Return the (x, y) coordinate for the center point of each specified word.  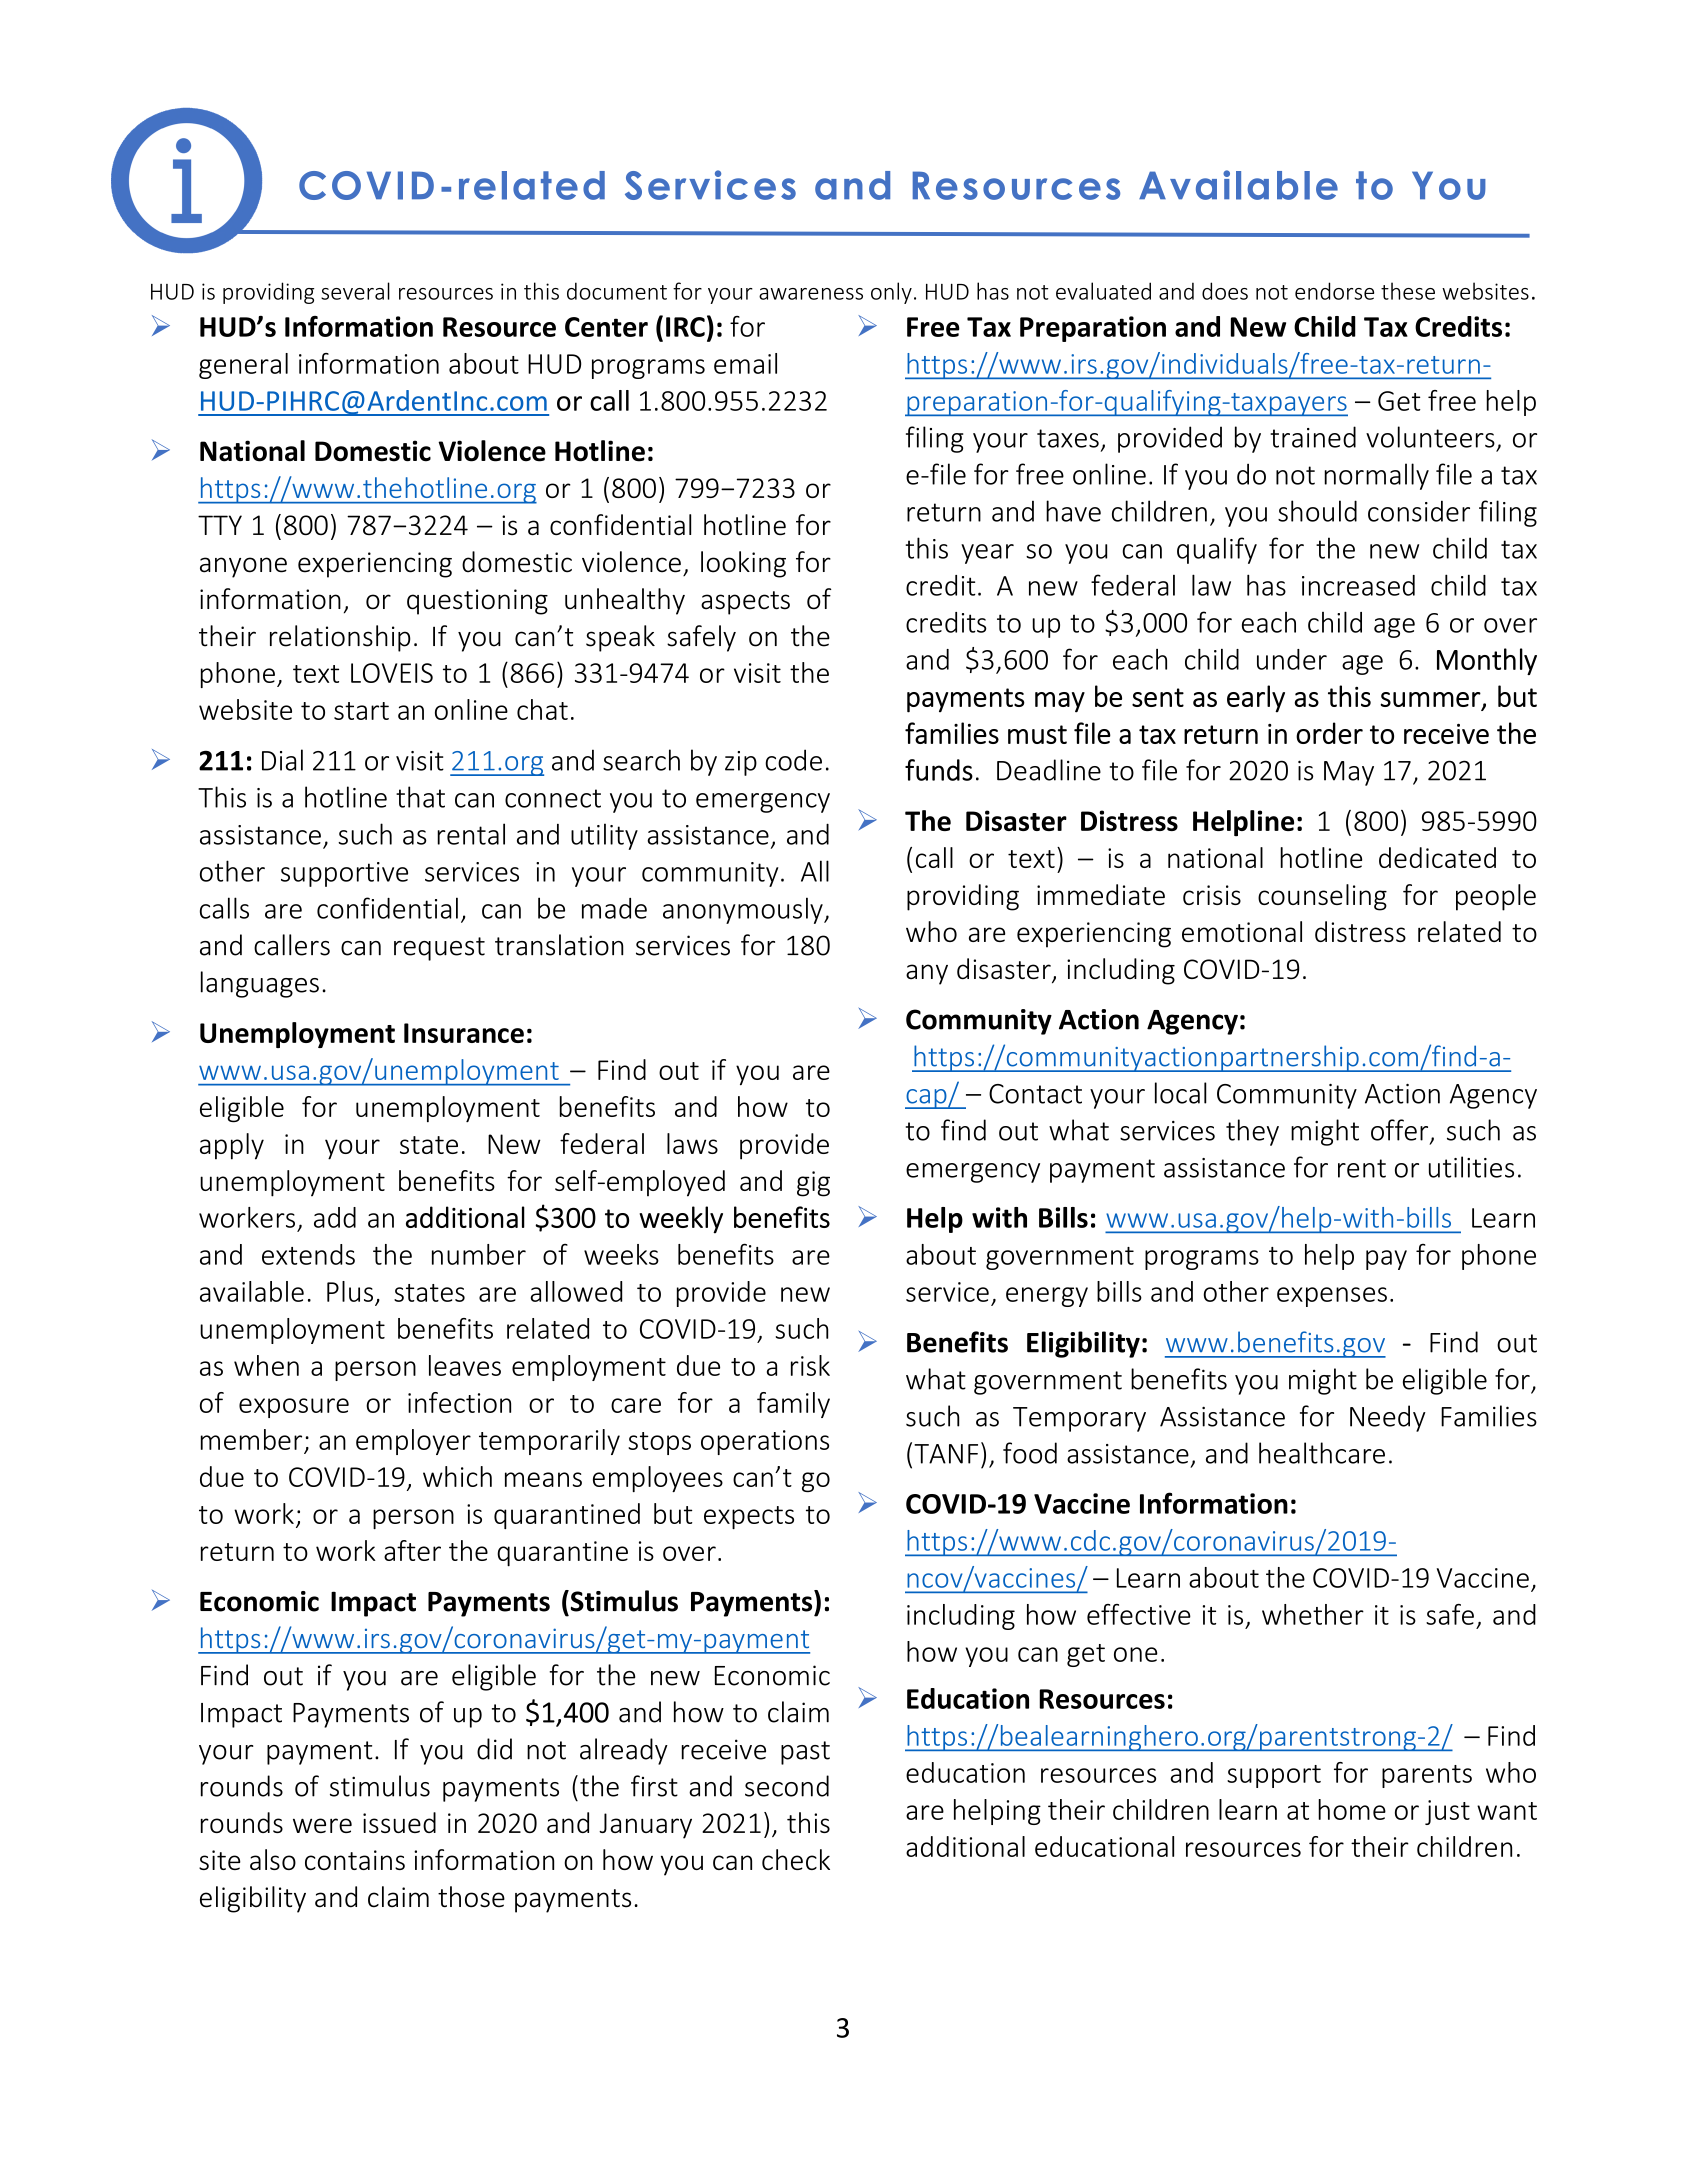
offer (1401, 1131)
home (1352, 1809)
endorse (1334, 291)
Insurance (464, 1033)
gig (813, 1184)
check (796, 1859)
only (891, 293)
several (355, 291)
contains (355, 1860)
